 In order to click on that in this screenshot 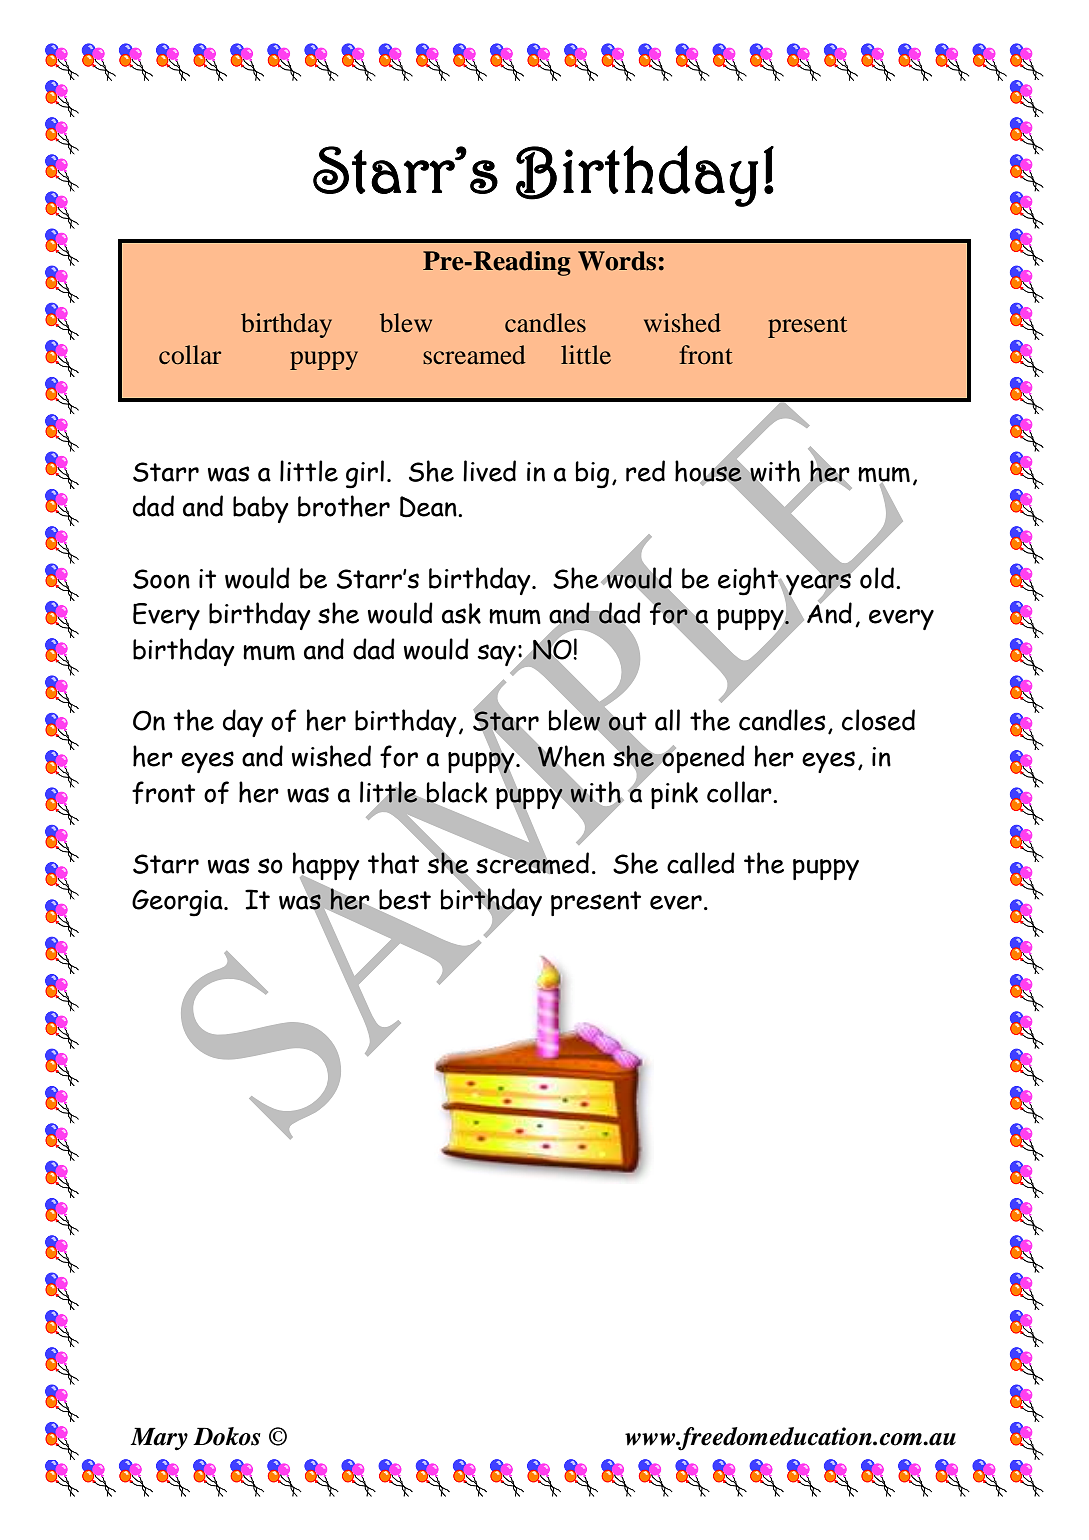, I will do `click(393, 863)`.
